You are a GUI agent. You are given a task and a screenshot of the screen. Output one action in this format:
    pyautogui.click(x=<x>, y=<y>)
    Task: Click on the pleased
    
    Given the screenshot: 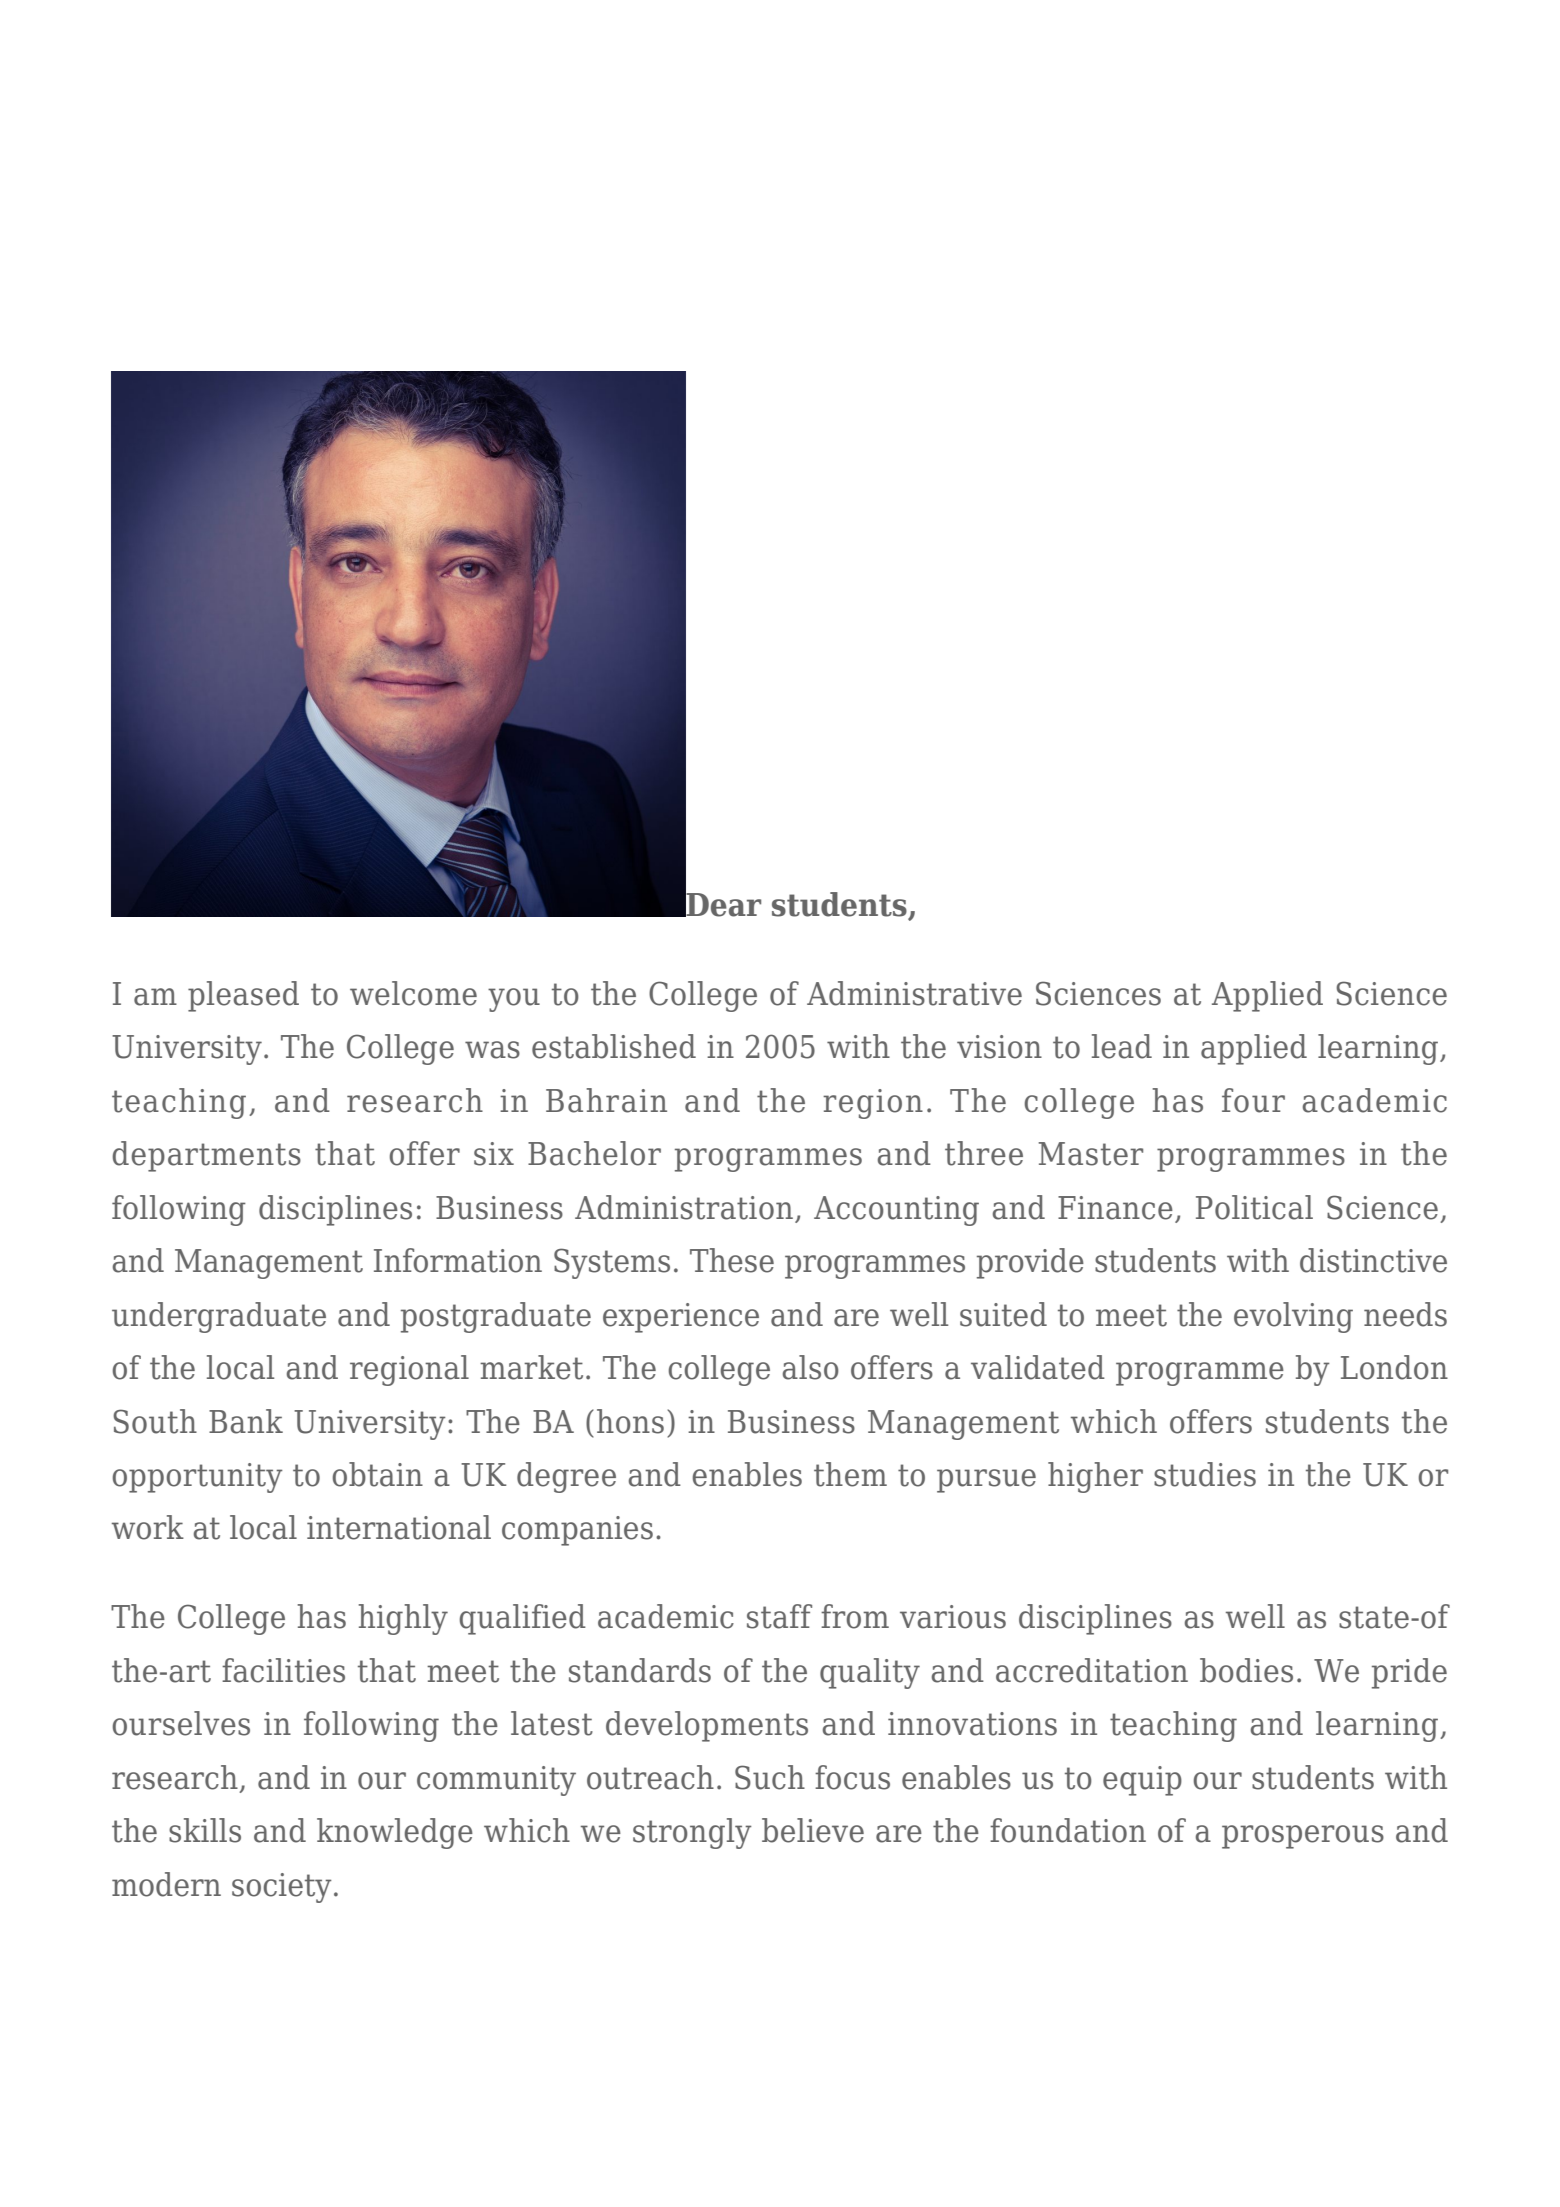 What is the action you would take?
    pyautogui.click(x=243, y=996)
